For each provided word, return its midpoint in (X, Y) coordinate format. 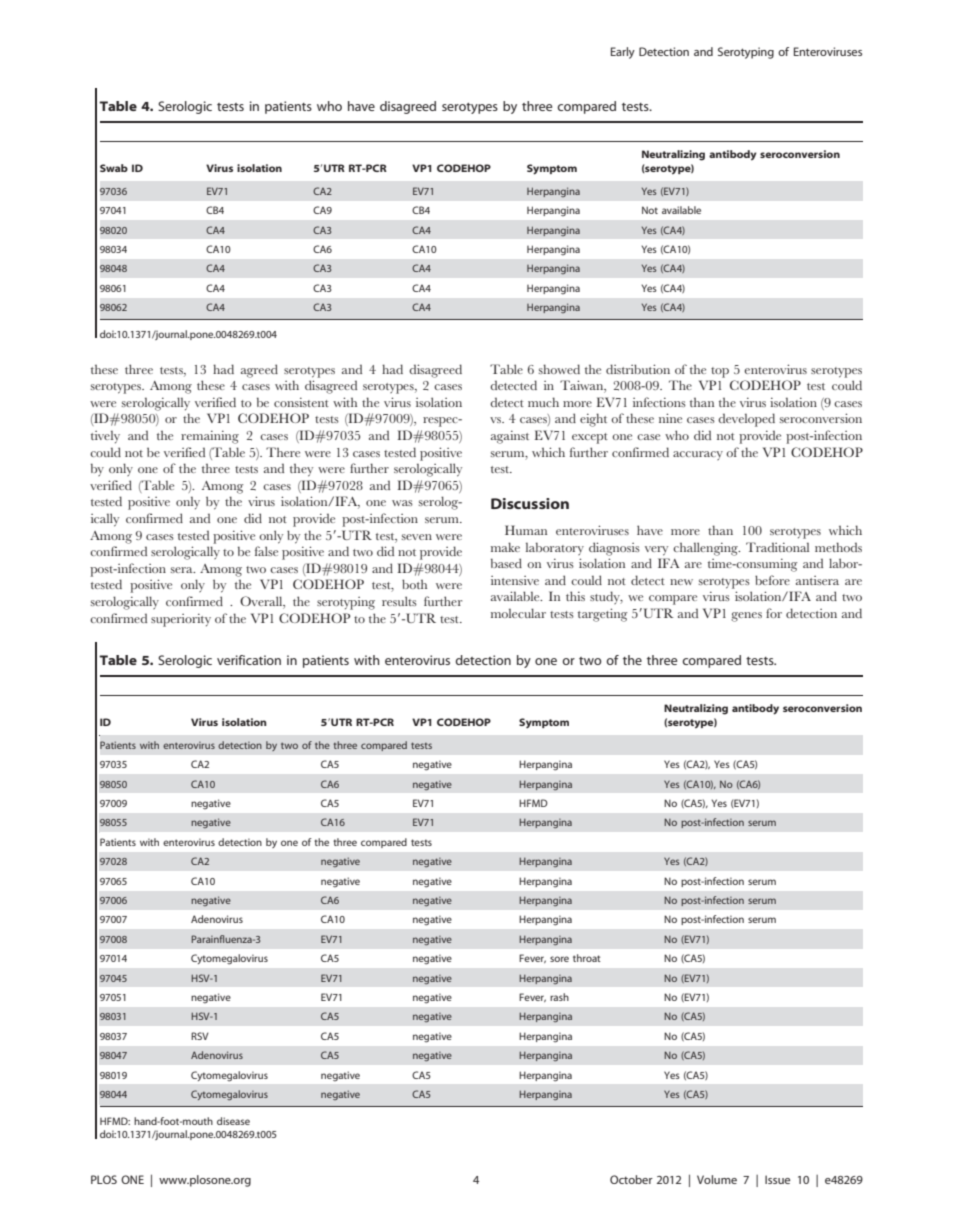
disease (233, 1121)
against (510, 437)
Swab (114, 168)
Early (623, 53)
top (720, 372)
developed (746, 420)
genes (746, 617)
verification (249, 660)
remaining (210, 437)
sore (559, 959)
